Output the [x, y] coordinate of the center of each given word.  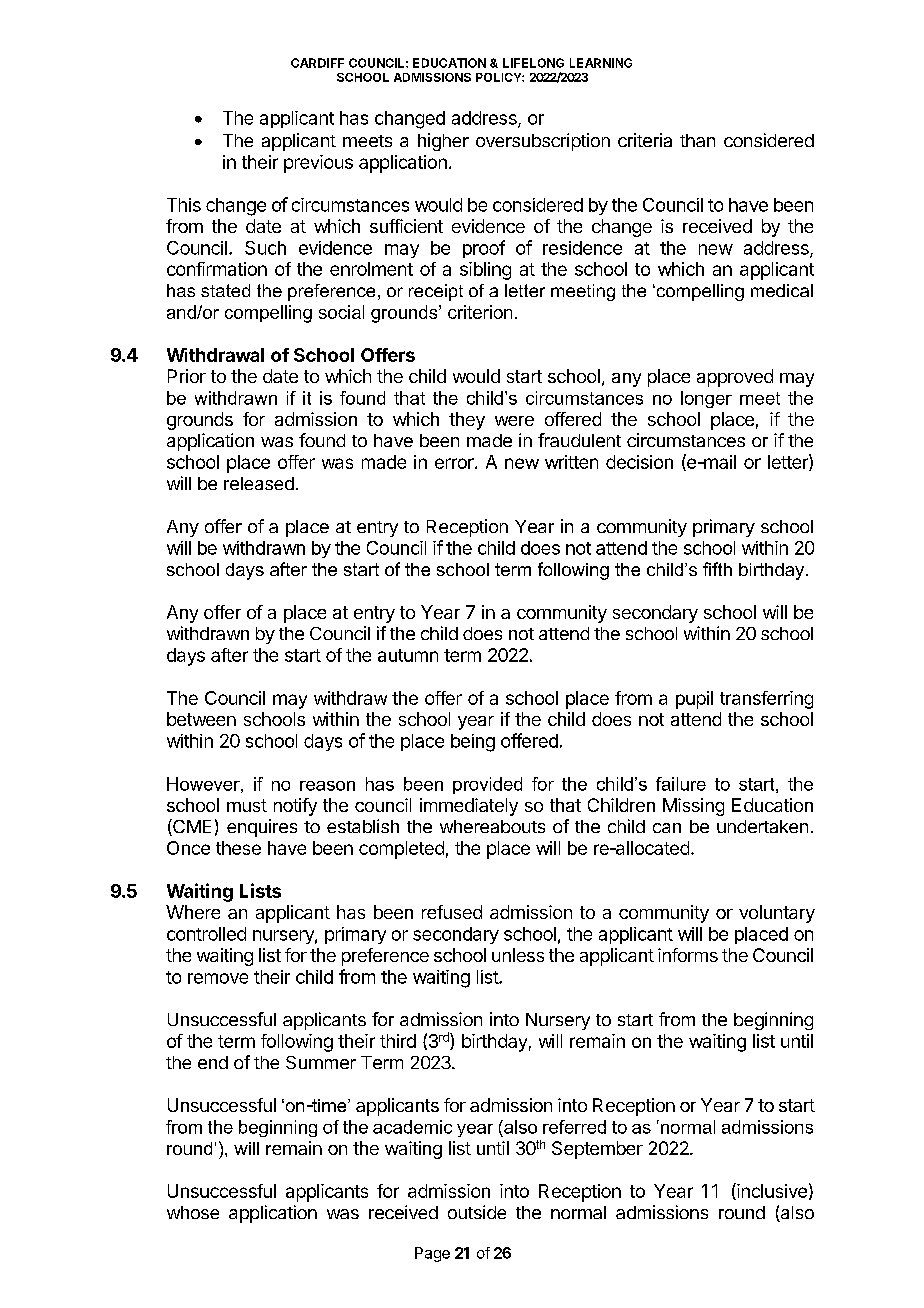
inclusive [771, 1191]
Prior [187, 376]
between [201, 719]
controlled [206, 934]
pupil [694, 700]
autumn [408, 655]
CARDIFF [317, 63]
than [697, 140]
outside [477, 1212]
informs [688, 955]
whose [193, 1212]
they [467, 421]
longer [706, 399]
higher [443, 142]
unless [518, 955]
